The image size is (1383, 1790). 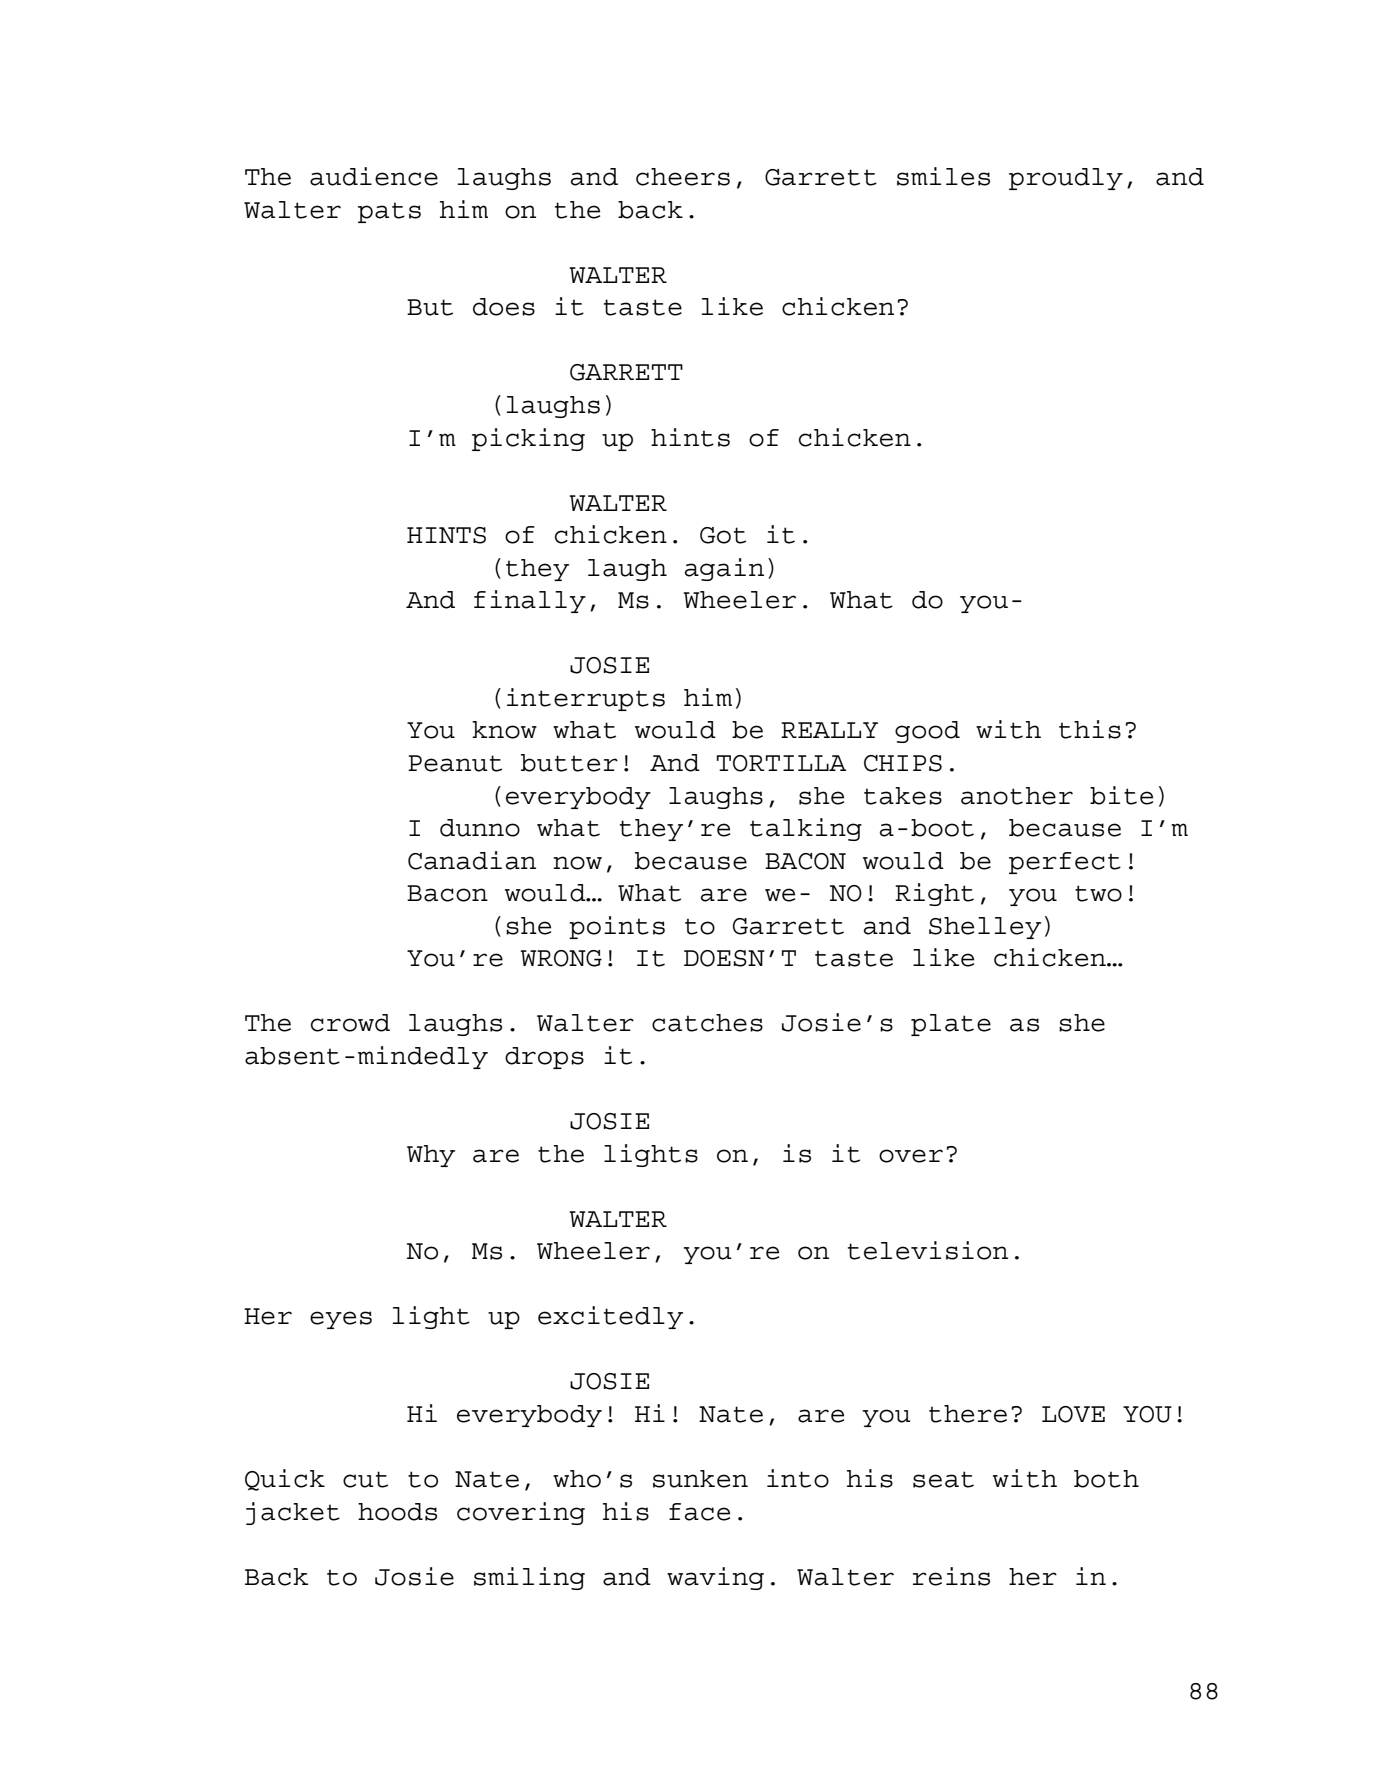 I want to click on picking, so click(x=528, y=439).
